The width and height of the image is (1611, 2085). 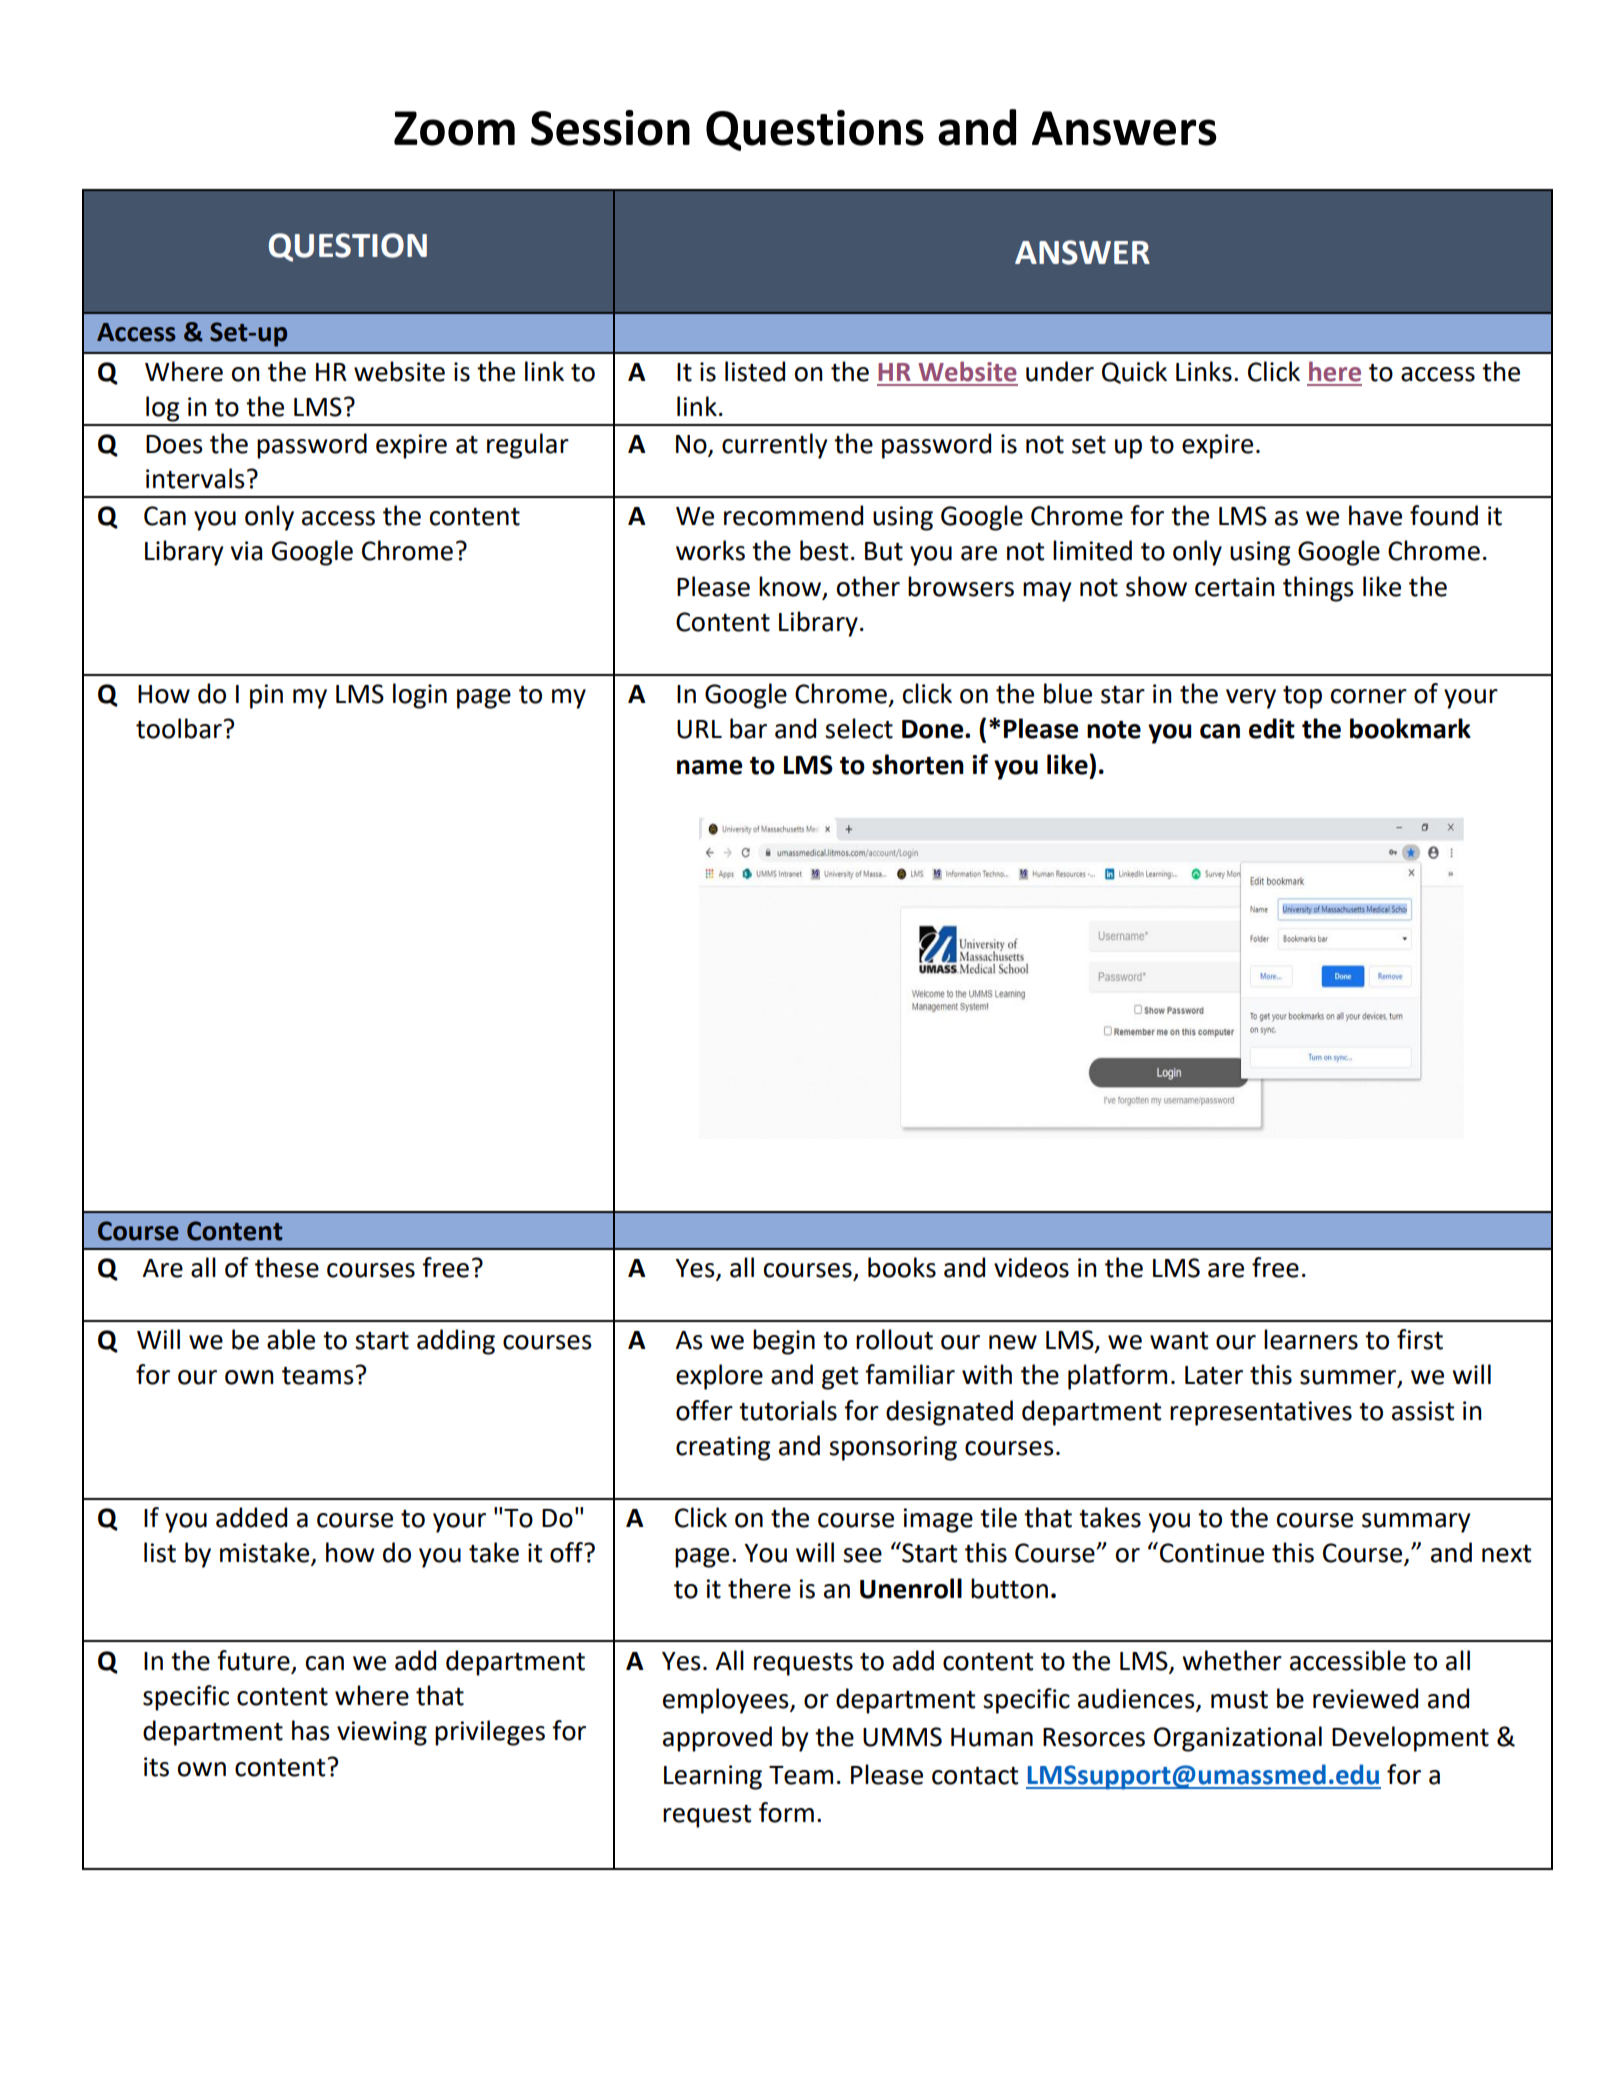 What do you see at coordinates (311, 1730) in the image?
I see `has` at bounding box center [311, 1730].
